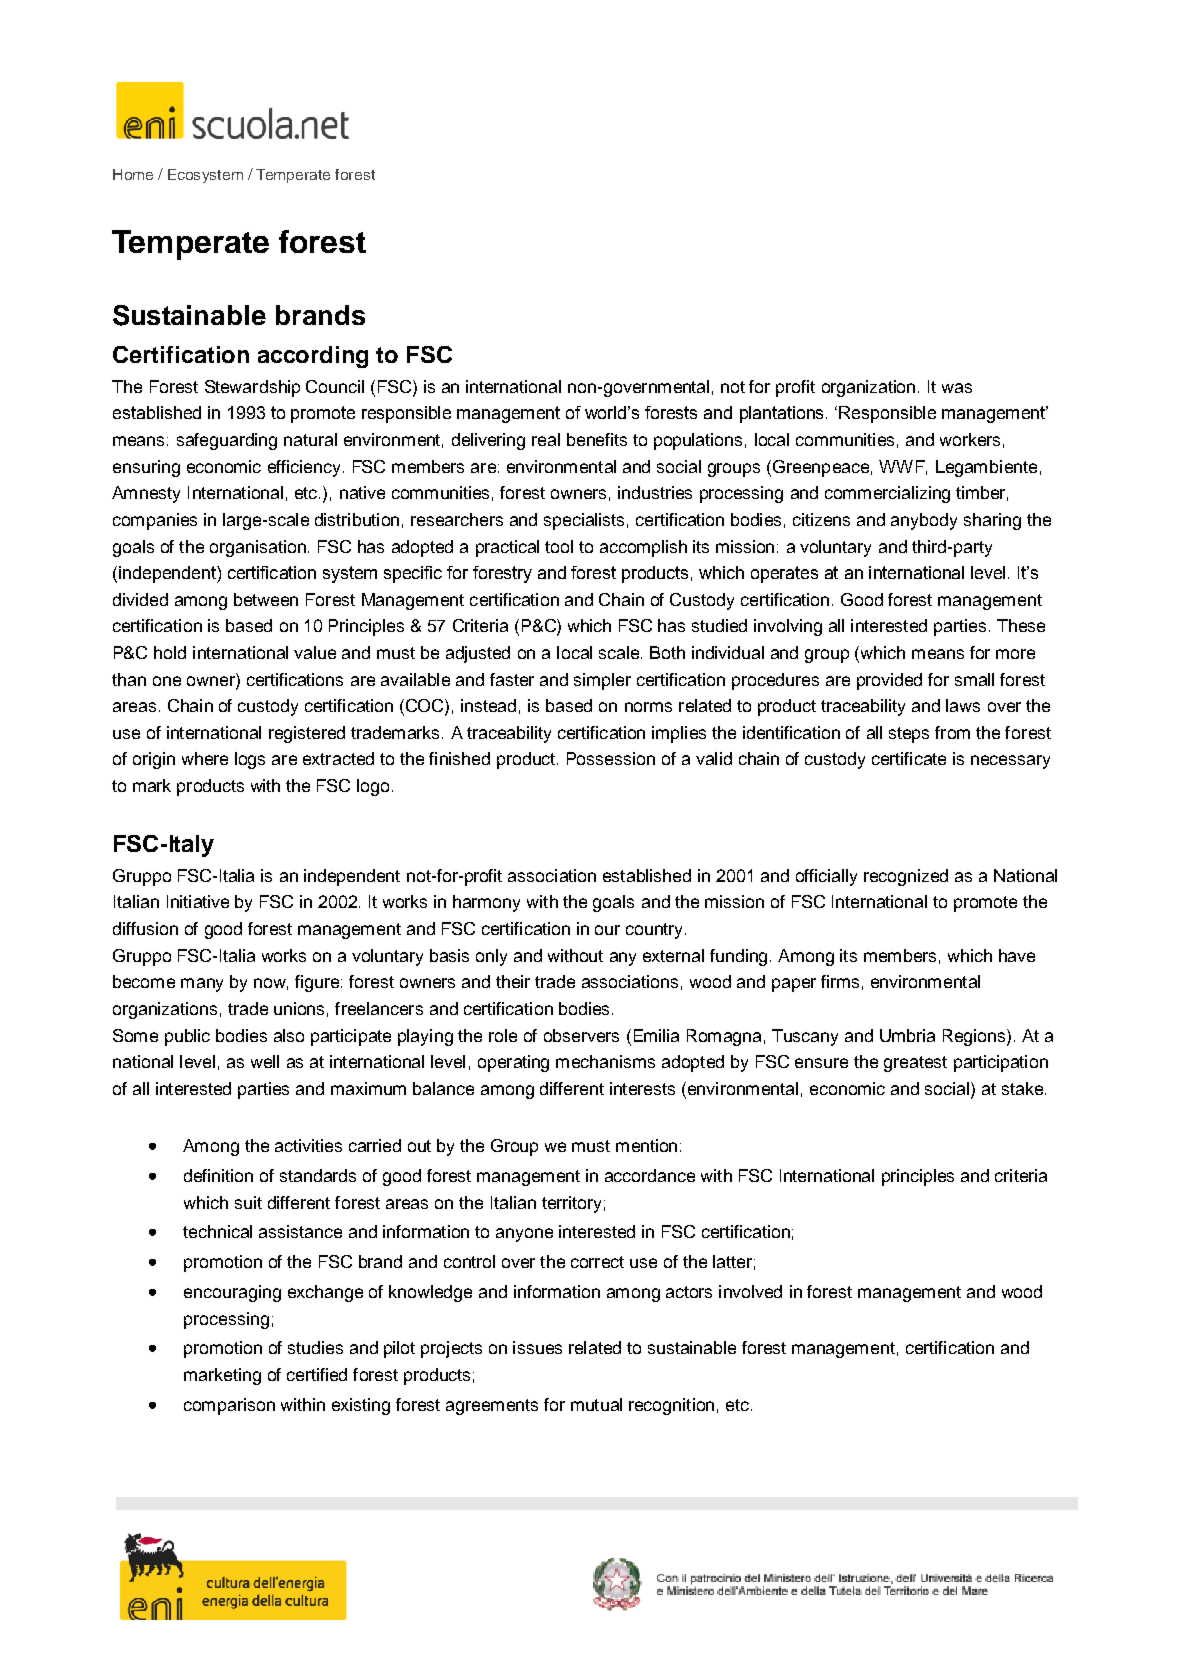  I want to click on their, so click(513, 981).
